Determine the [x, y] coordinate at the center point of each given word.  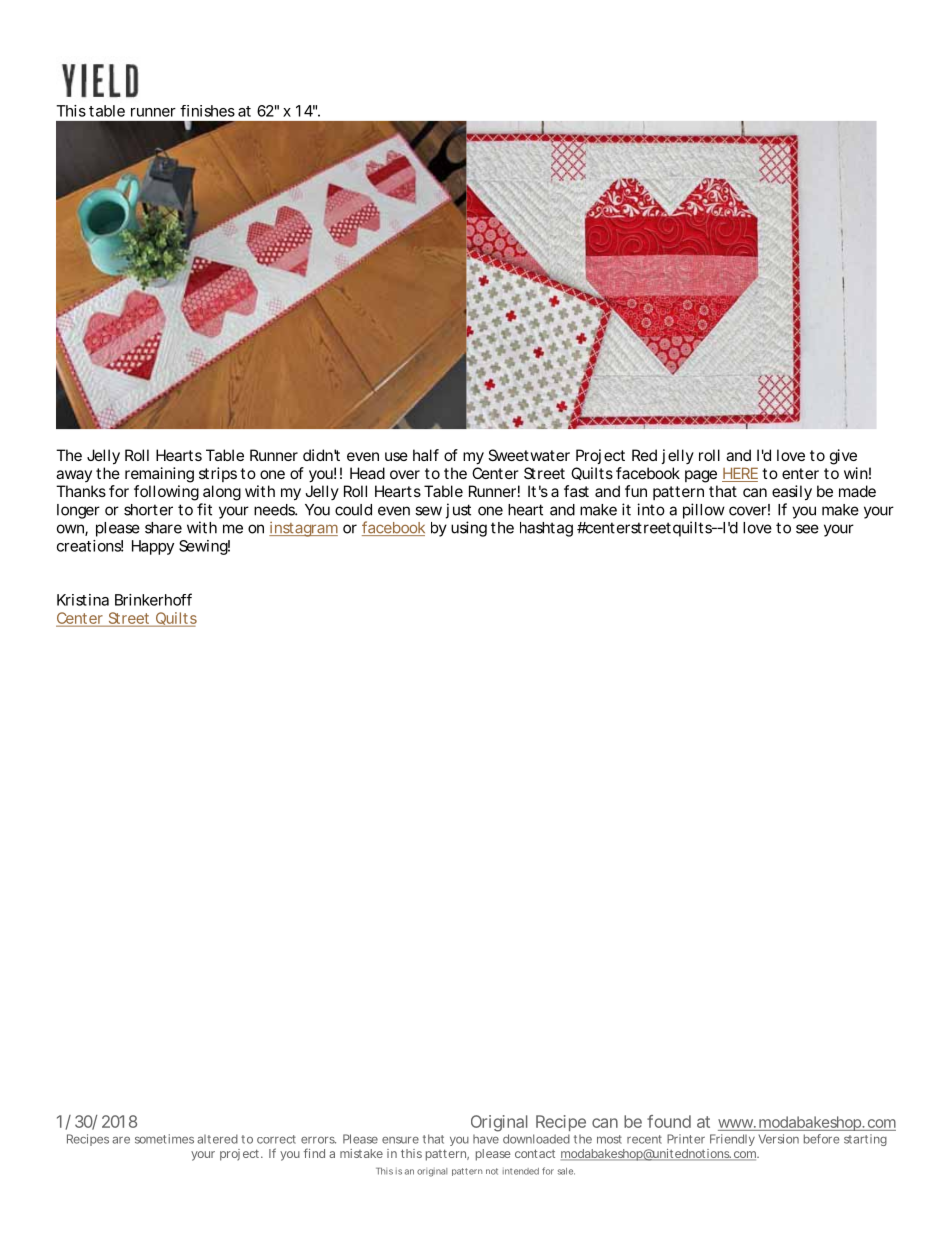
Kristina [83, 600]
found [669, 1121]
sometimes [164, 1139]
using [469, 529]
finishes [207, 111]
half [426, 455]
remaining [159, 475]
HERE [740, 474]
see [807, 529]
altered [217, 1139]
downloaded [536, 1139]
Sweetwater [529, 455]
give [843, 457]
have [486, 1139]
